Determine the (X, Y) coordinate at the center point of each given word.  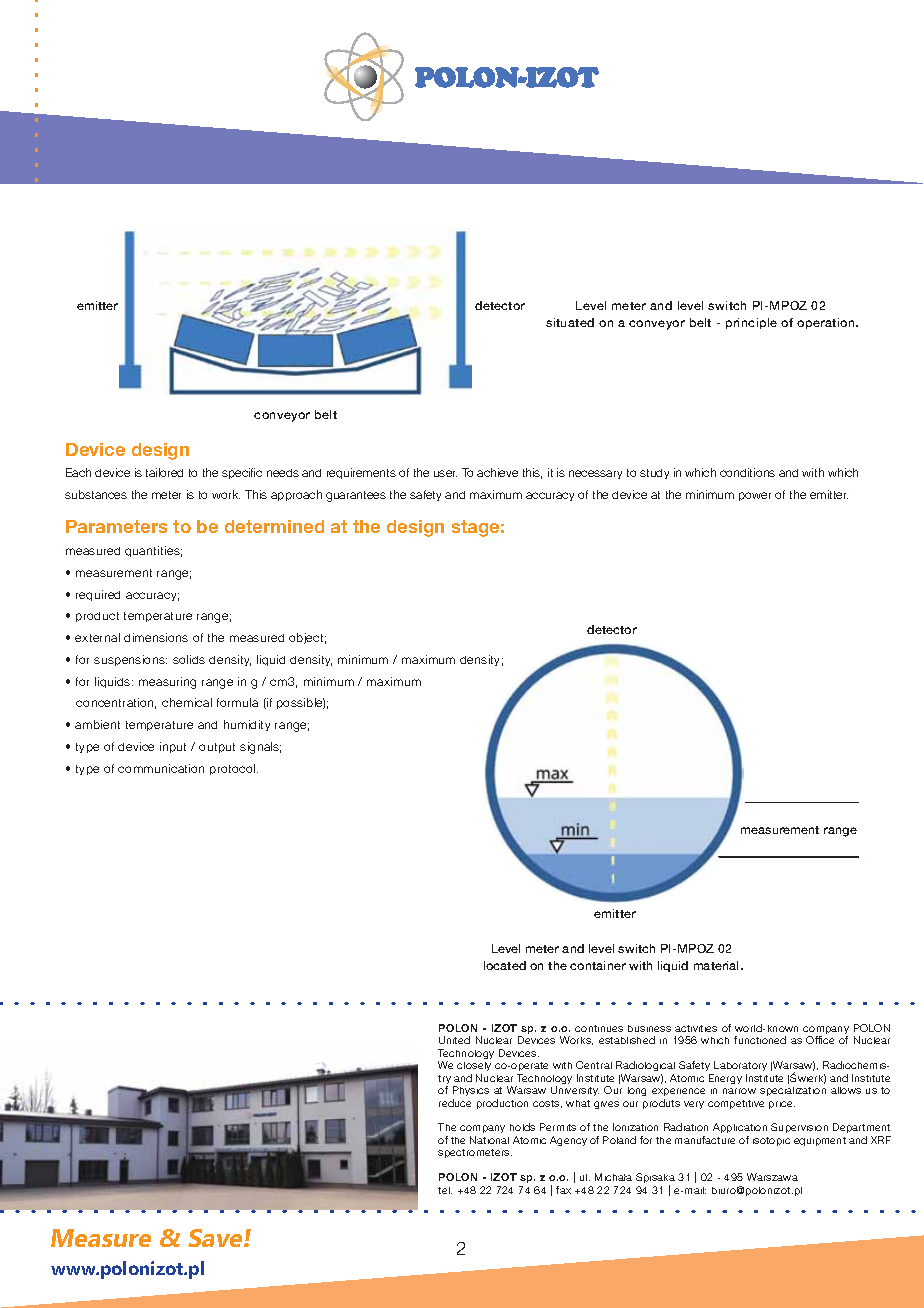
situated (570, 322)
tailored (164, 472)
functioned (760, 1040)
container (598, 965)
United (454, 1040)
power (755, 496)
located (505, 965)
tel (445, 1190)
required (98, 595)
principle (751, 323)
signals (260, 748)
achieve (497, 472)
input (173, 747)
